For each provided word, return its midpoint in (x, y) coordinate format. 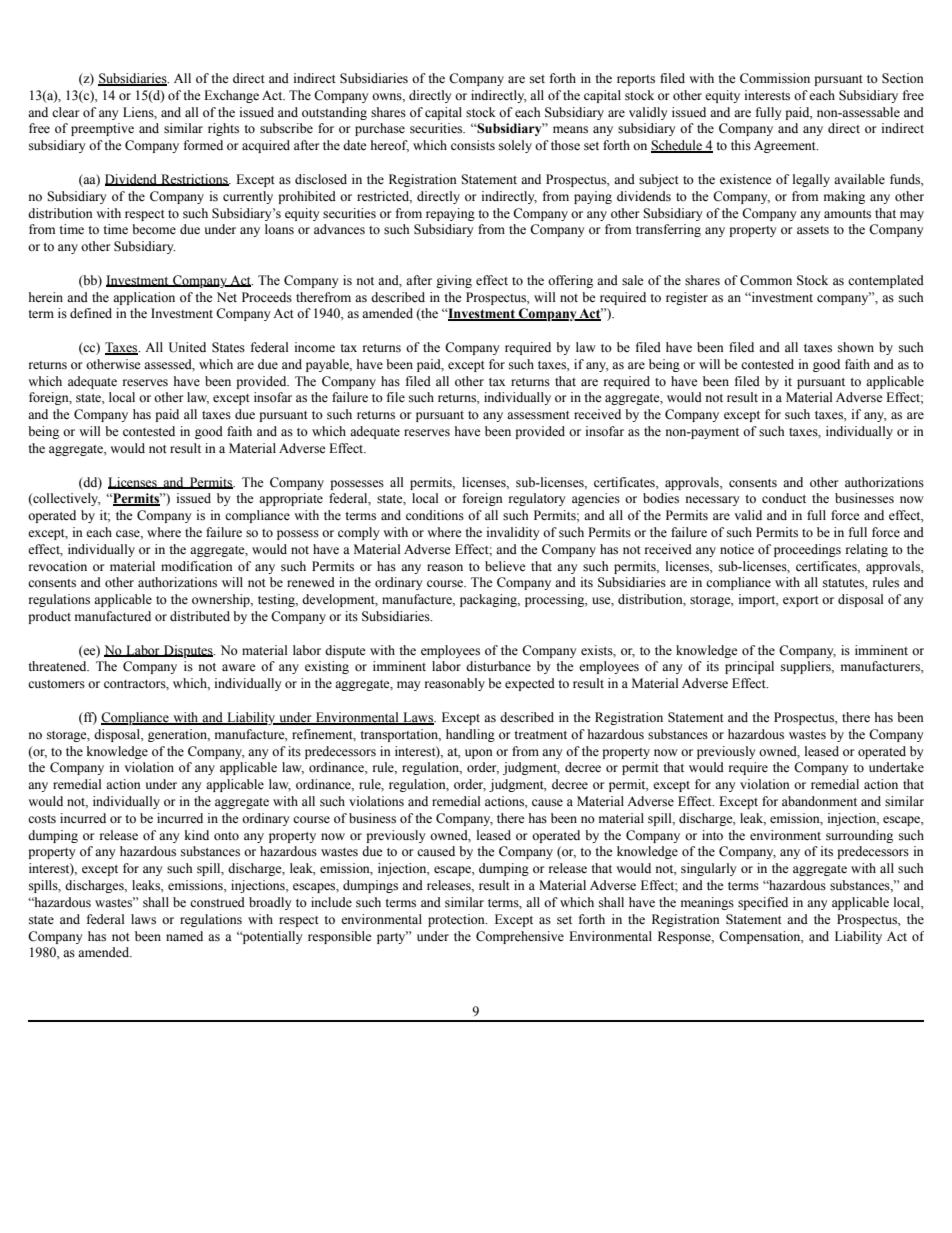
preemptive (102, 129)
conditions (435, 515)
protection (457, 920)
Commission (775, 78)
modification (197, 566)
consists (473, 145)
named (184, 936)
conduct (784, 498)
